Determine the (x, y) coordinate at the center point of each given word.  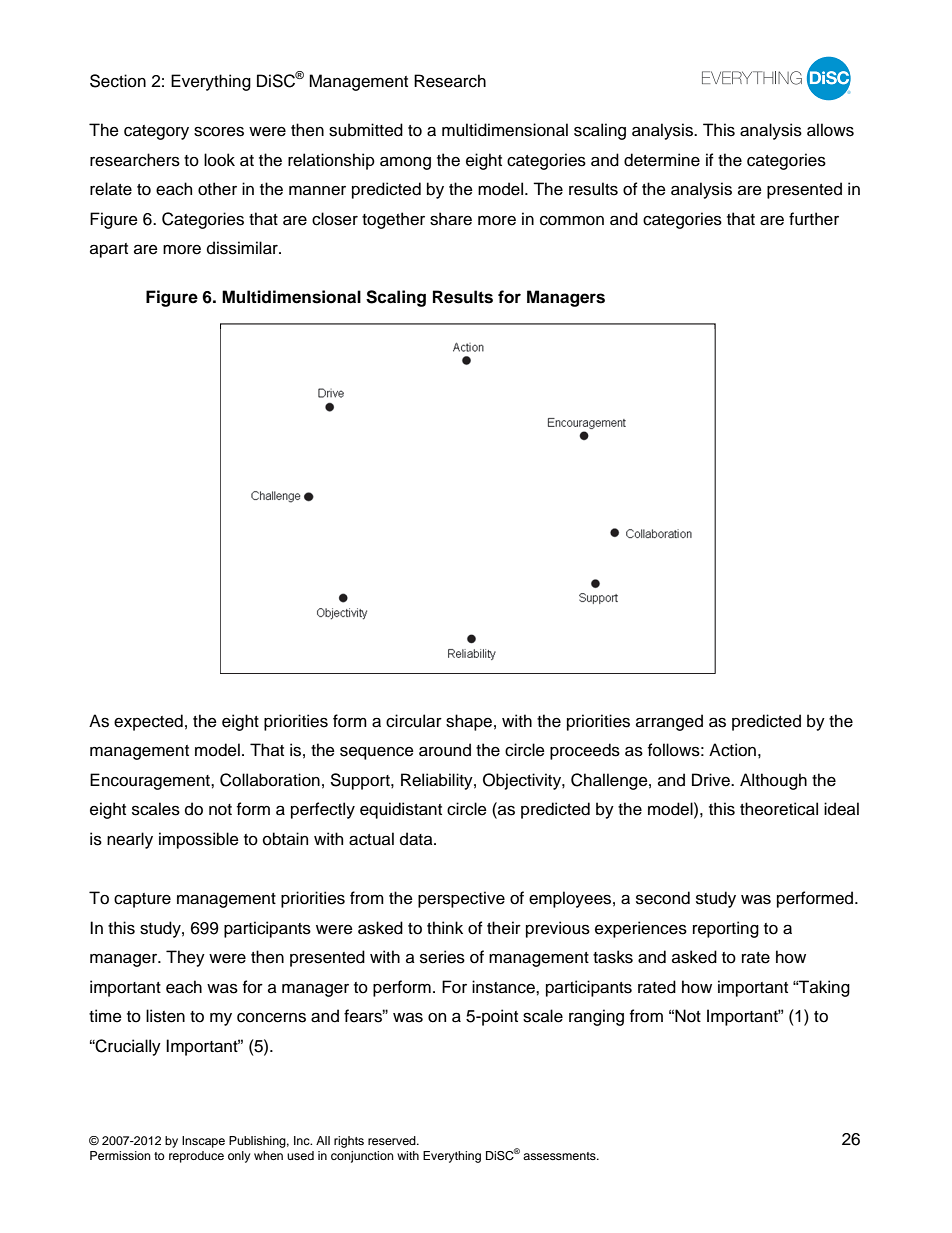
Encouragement (151, 781)
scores (219, 132)
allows (830, 130)
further (814, 219)
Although (773, 781)
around (445, 750)
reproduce (196, 1157)
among (405, 163)
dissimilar (243, 248)
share (451, 219)
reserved (393, 1140)
